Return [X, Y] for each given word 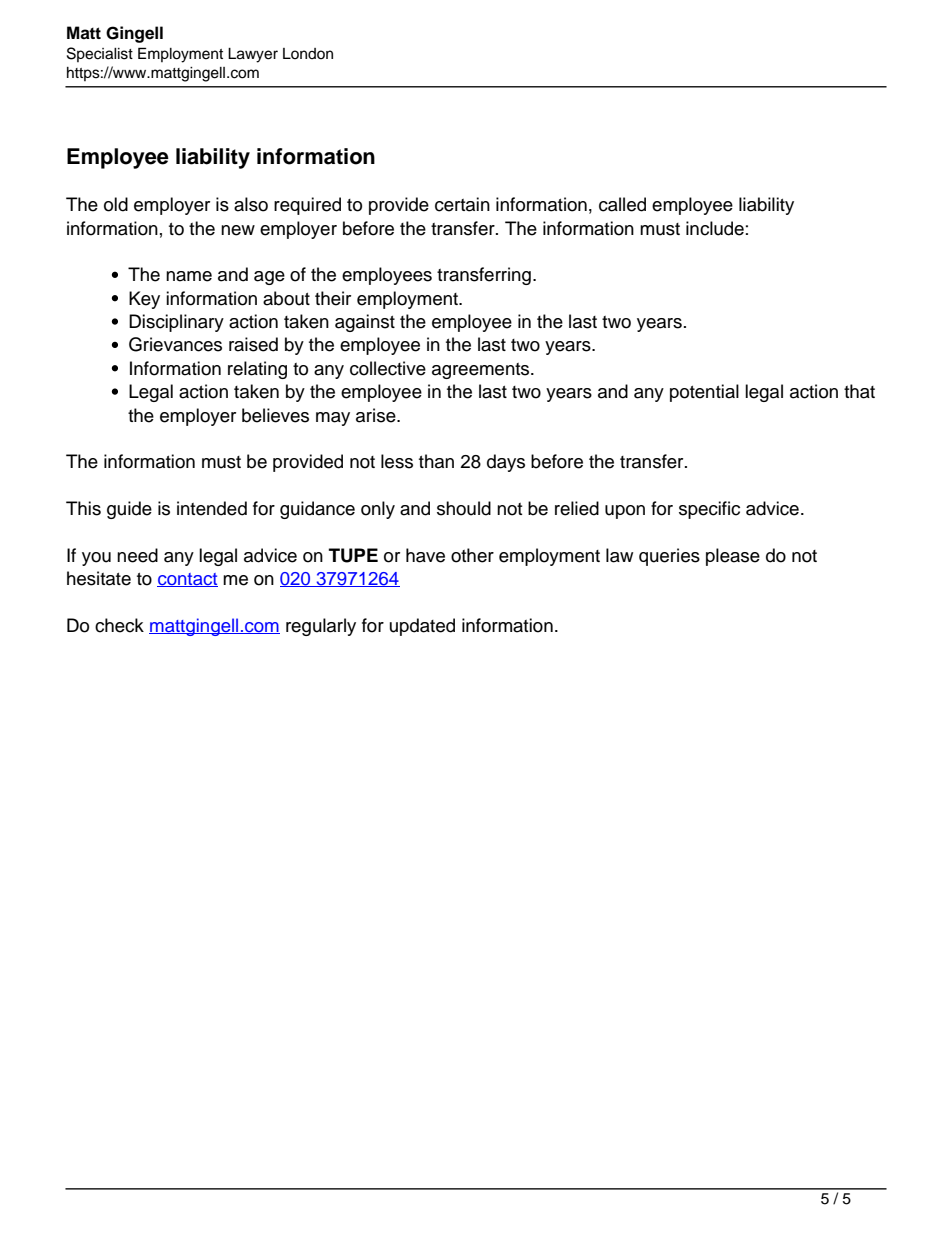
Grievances [175, 344]
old [116, 204]
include [715, 228]
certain [462, 204]
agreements [482, 371]
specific [709, 510]
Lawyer [253, 55]
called [622, 204]
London [308, 53]
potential [704, 393]
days [506, 463]
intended [212, 508]
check [119, 625]
